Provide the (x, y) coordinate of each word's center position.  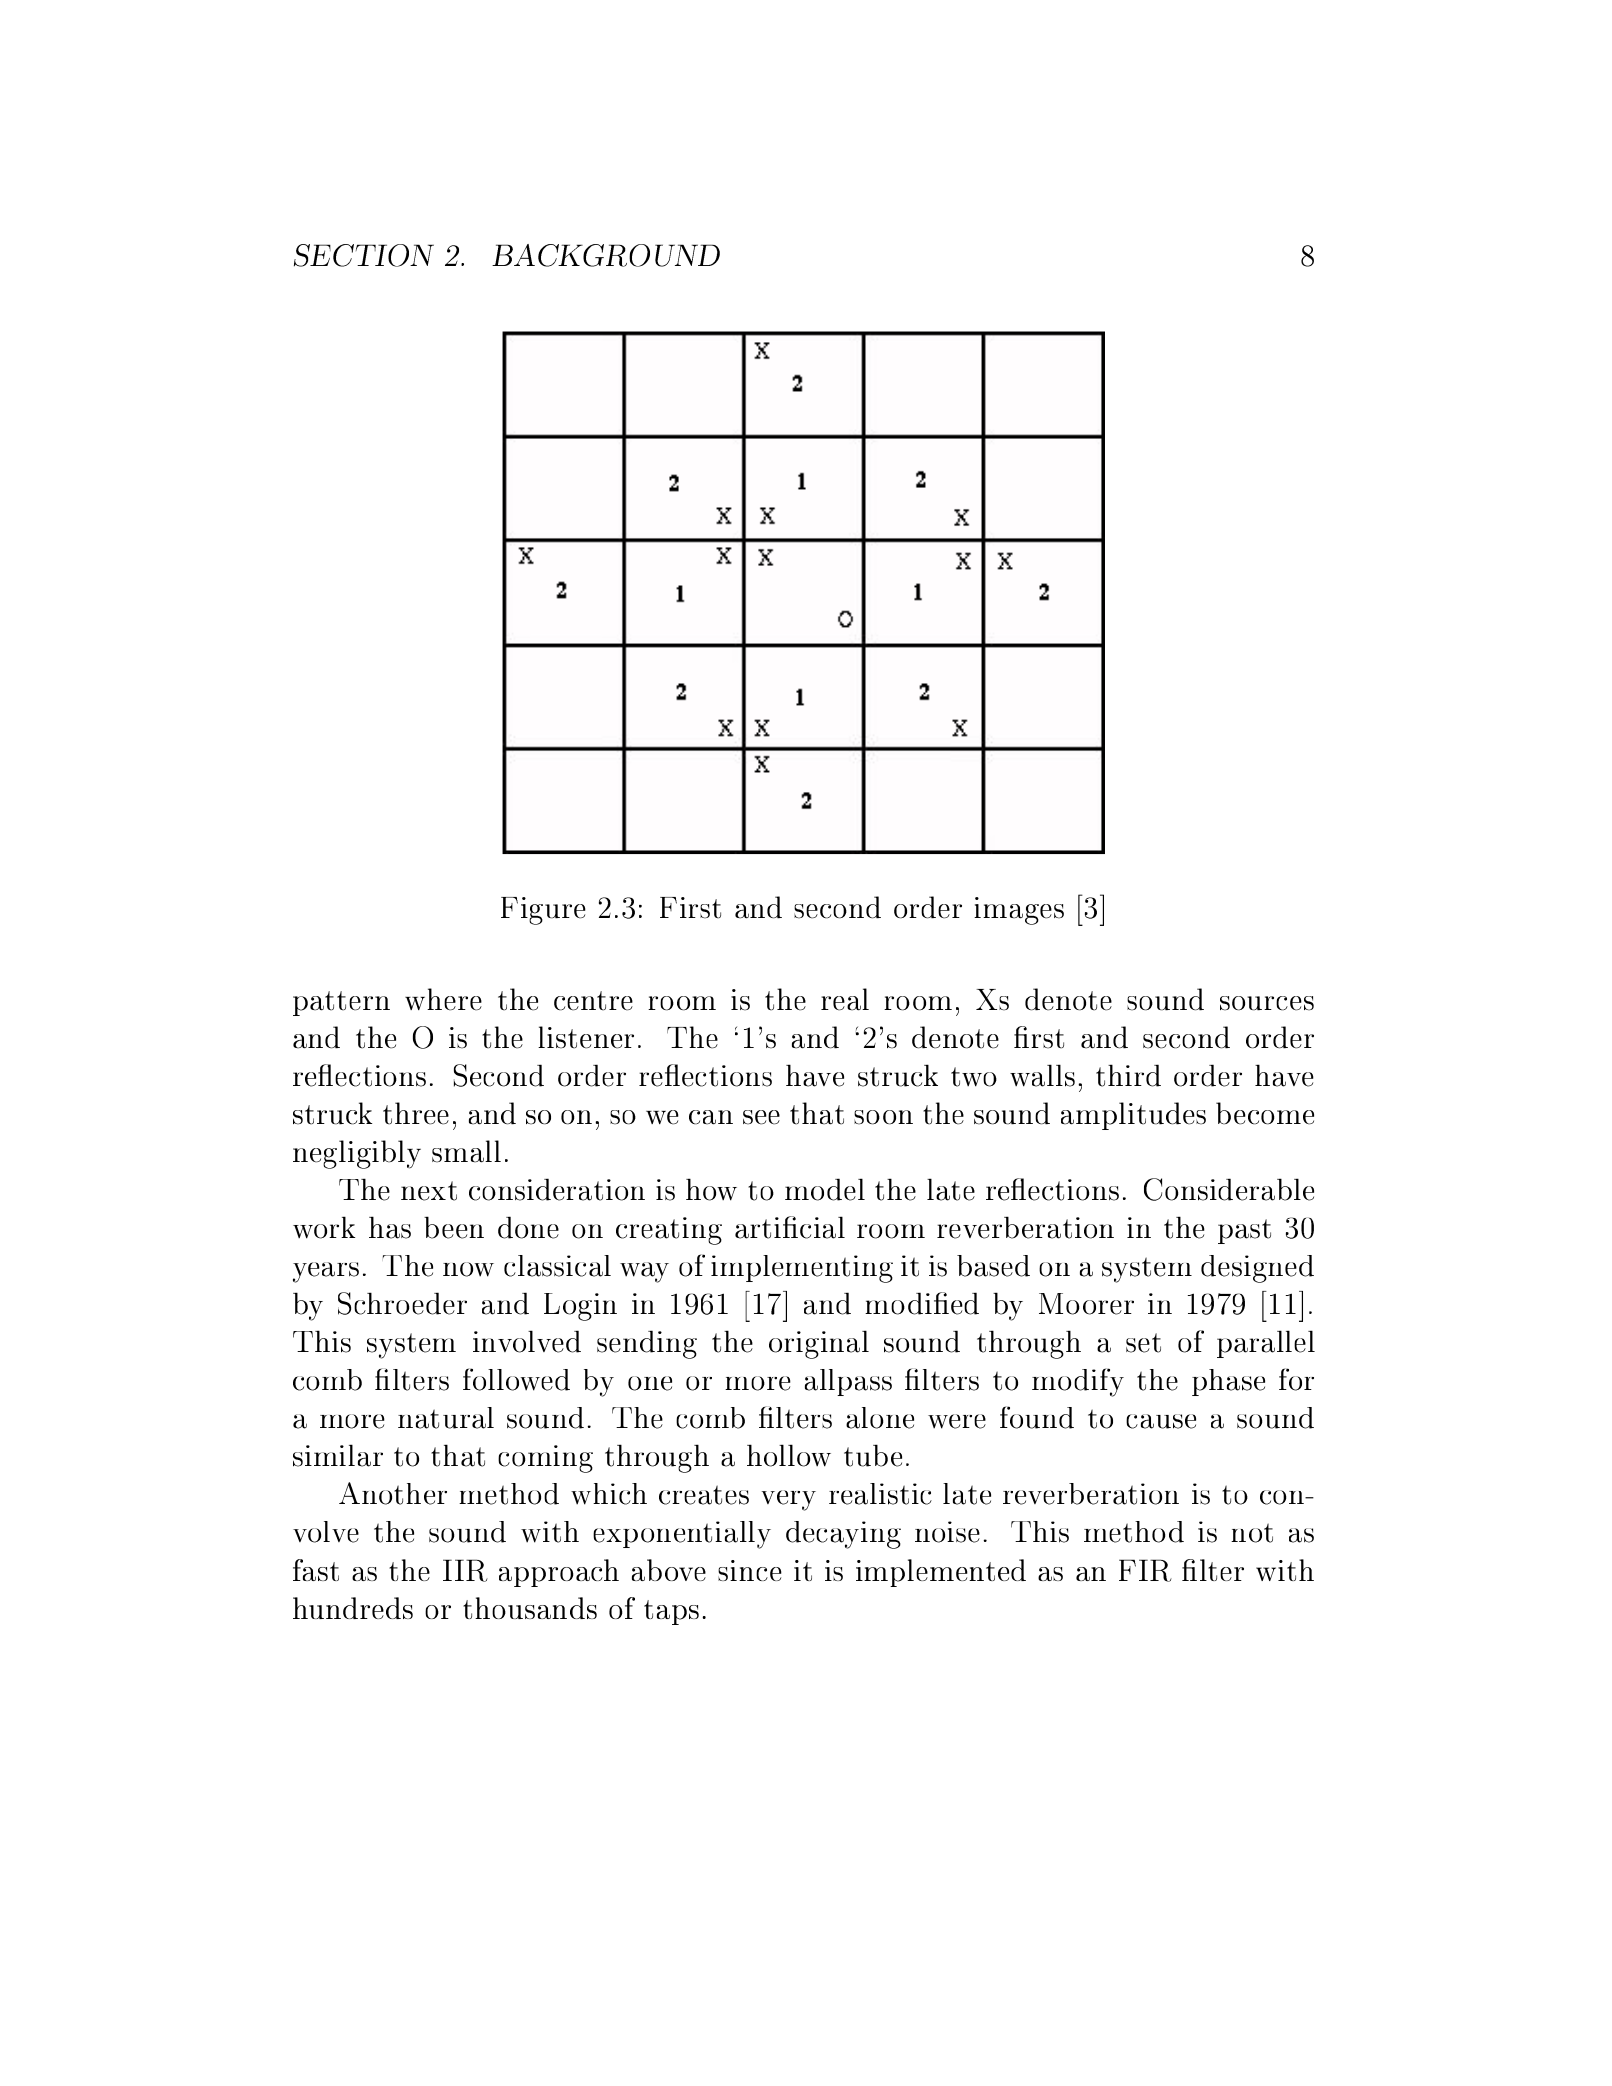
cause (1161, 1421)
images (1019, 911)
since (750, 1570)
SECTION (364, 255)
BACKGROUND (606, 255)
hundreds (353, 1608)
